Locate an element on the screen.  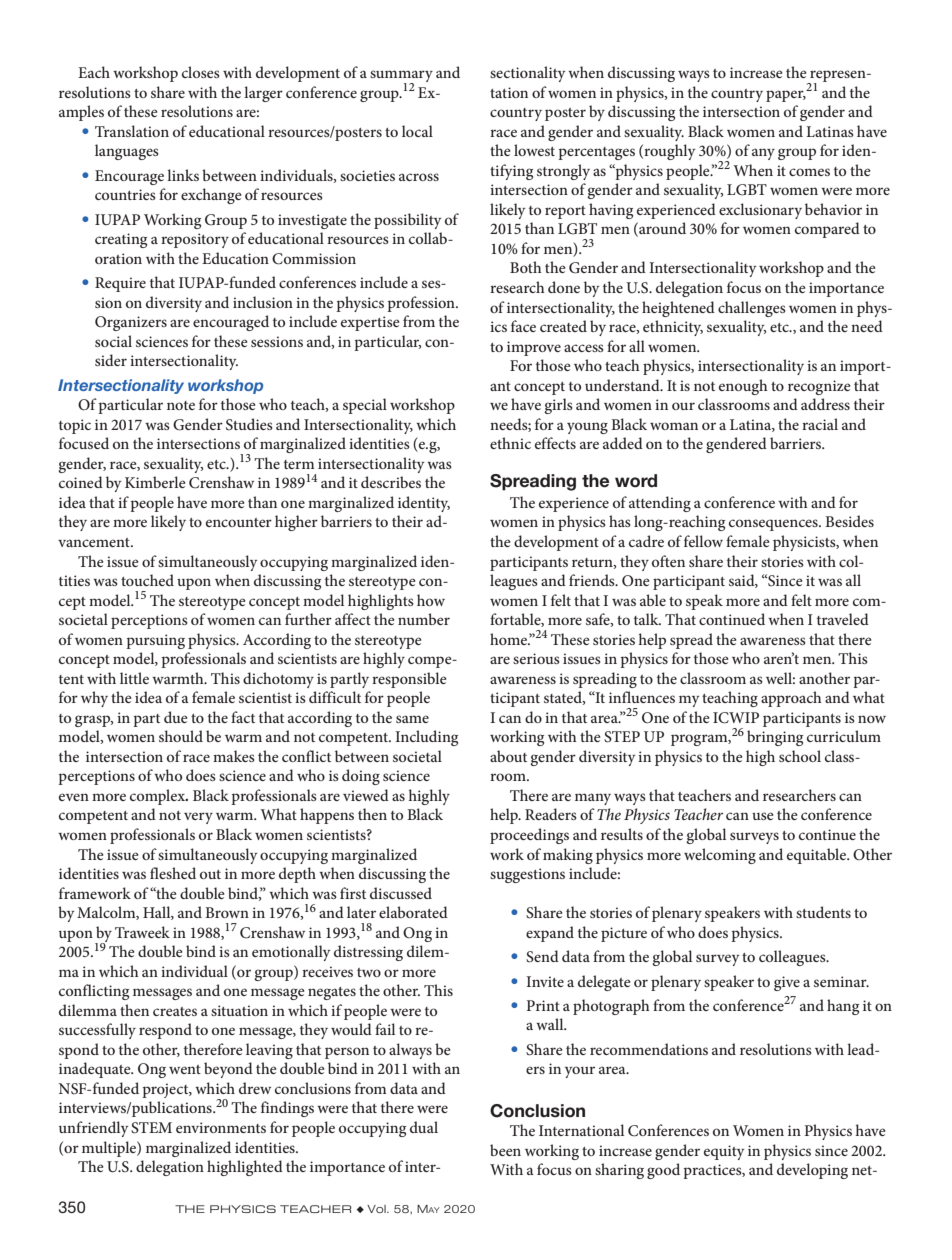
note is located at coordinates (181, 405).
